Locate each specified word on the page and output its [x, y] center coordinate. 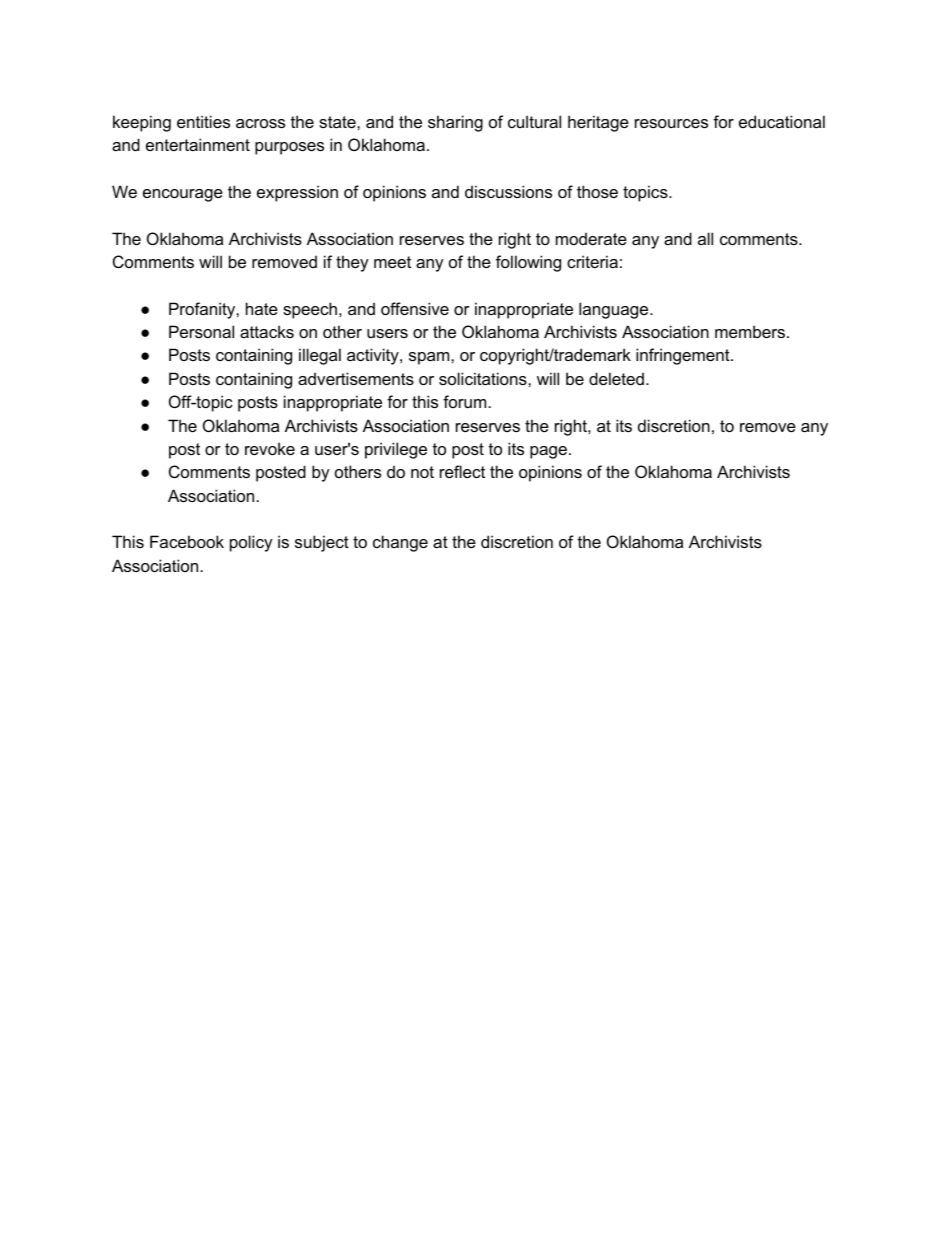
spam [430, 358]
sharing [455, 123]
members [751, 331]
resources [671, 123]
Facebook [187, 541]
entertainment [198, 144]
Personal [201, 331]
